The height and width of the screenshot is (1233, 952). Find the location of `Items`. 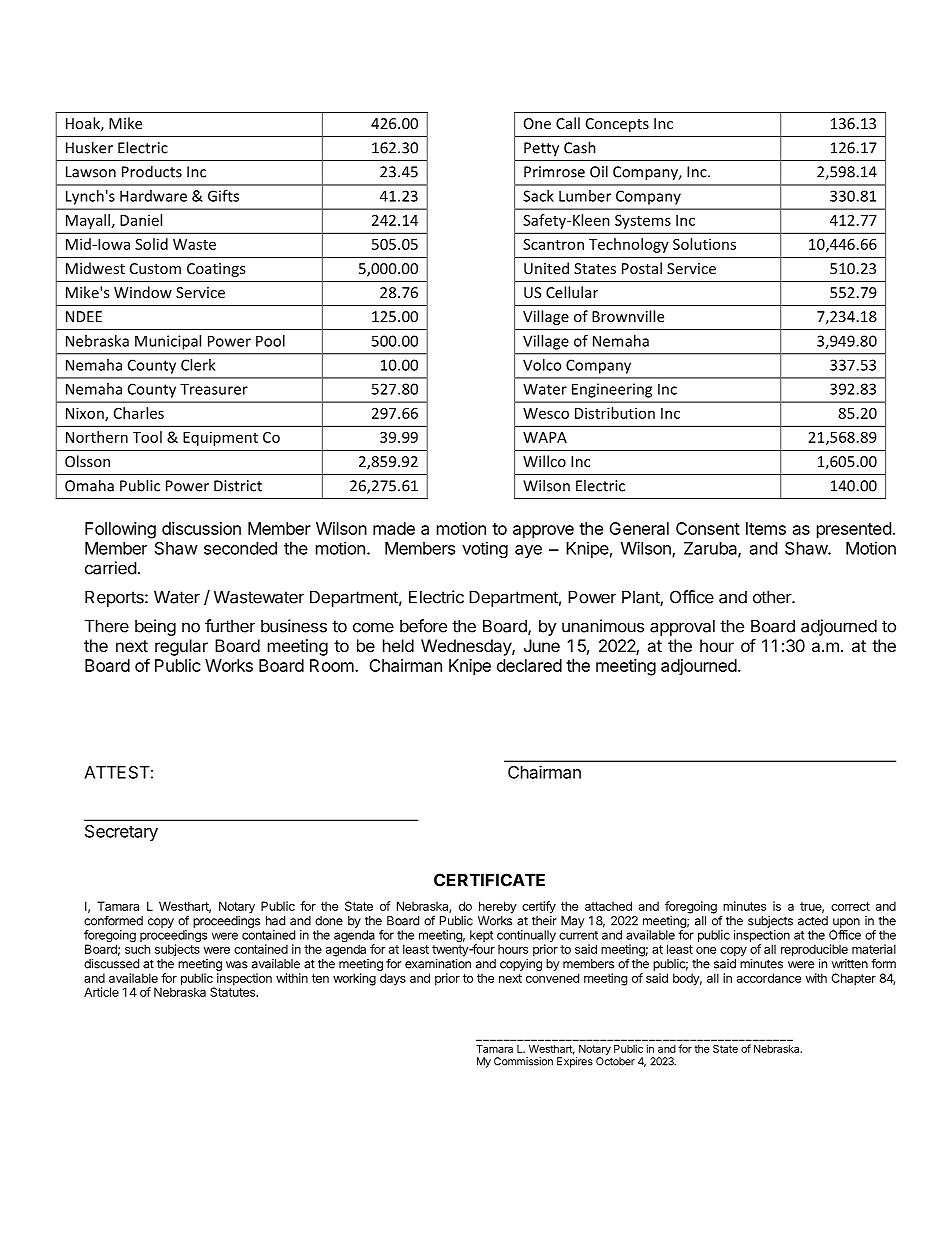

Items is located at coordinates (766, 528).
